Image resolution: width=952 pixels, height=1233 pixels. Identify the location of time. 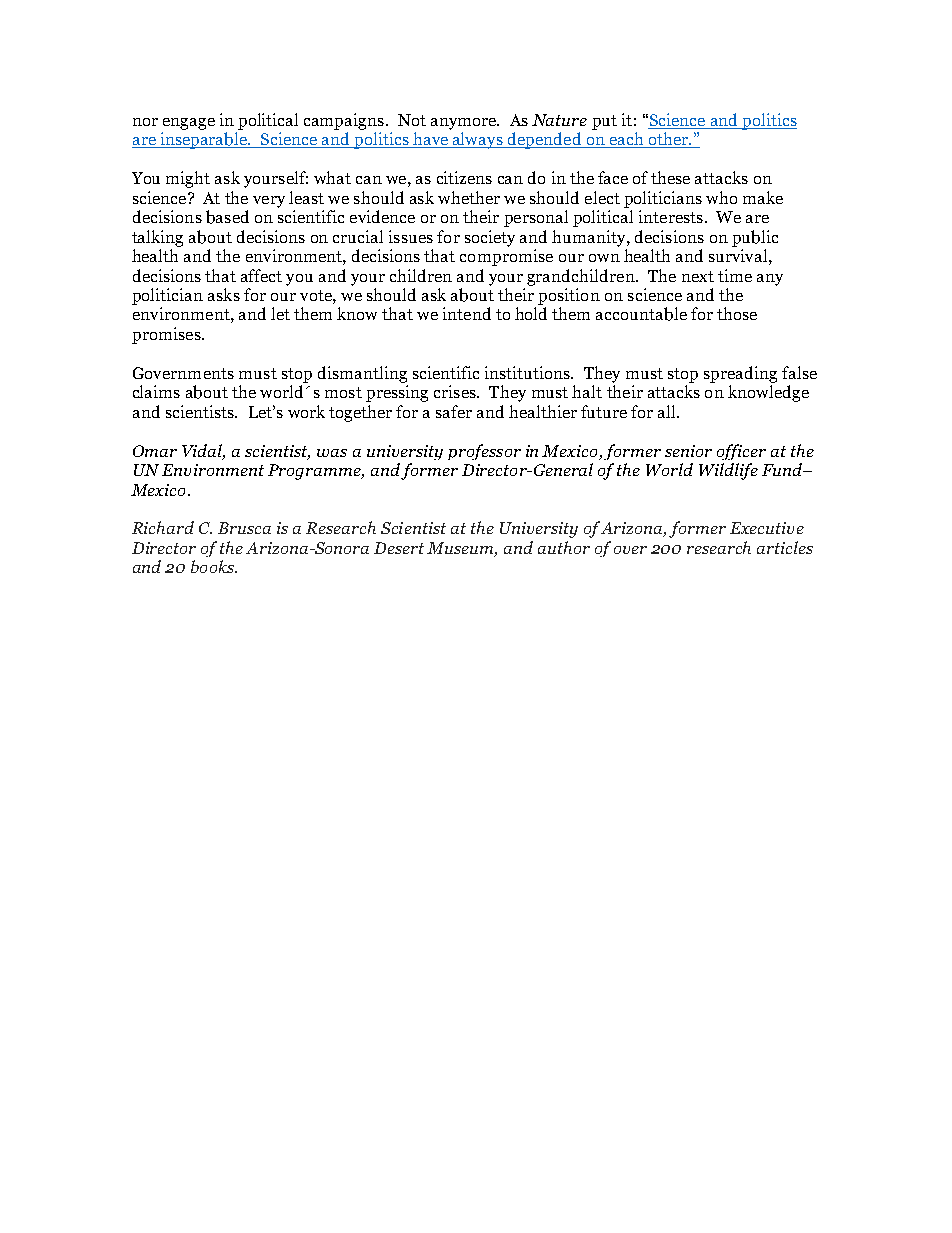
(735, 275).
